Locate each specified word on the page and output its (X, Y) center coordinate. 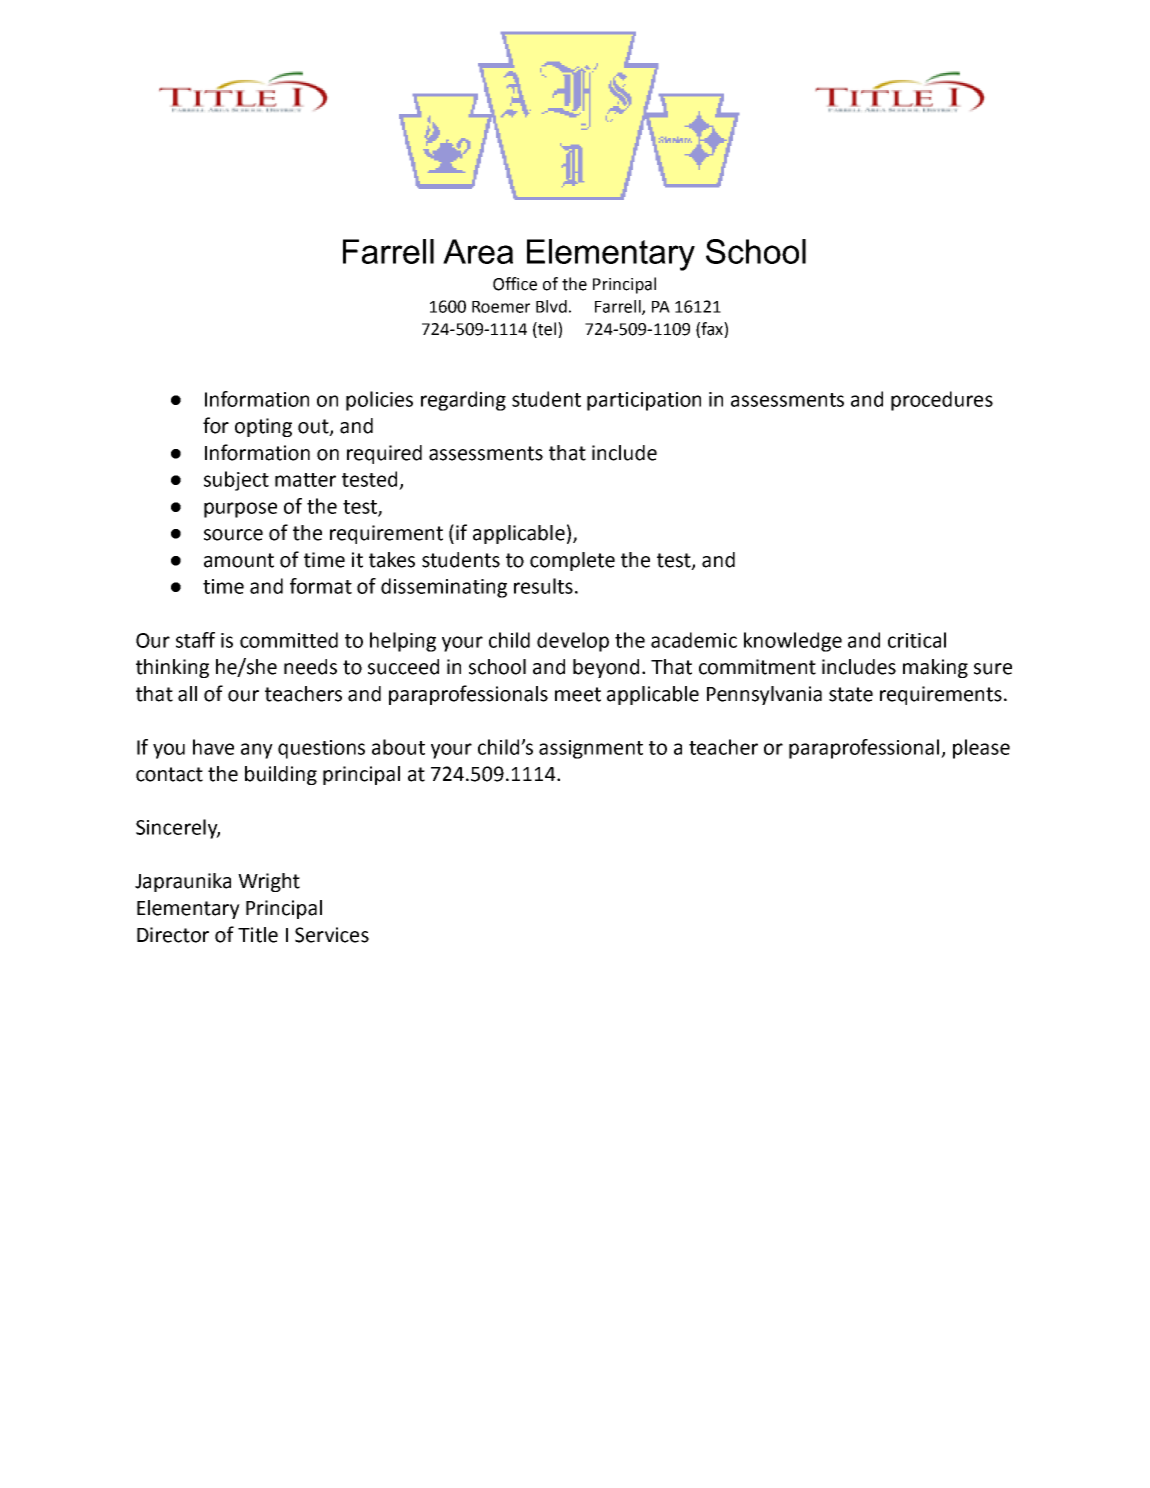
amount (239, 560)
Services (332, 935)
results (543, 586)
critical (917, 640)
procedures (942, 401)
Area (478, 251)
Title (258, 935)
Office (515, 284)
